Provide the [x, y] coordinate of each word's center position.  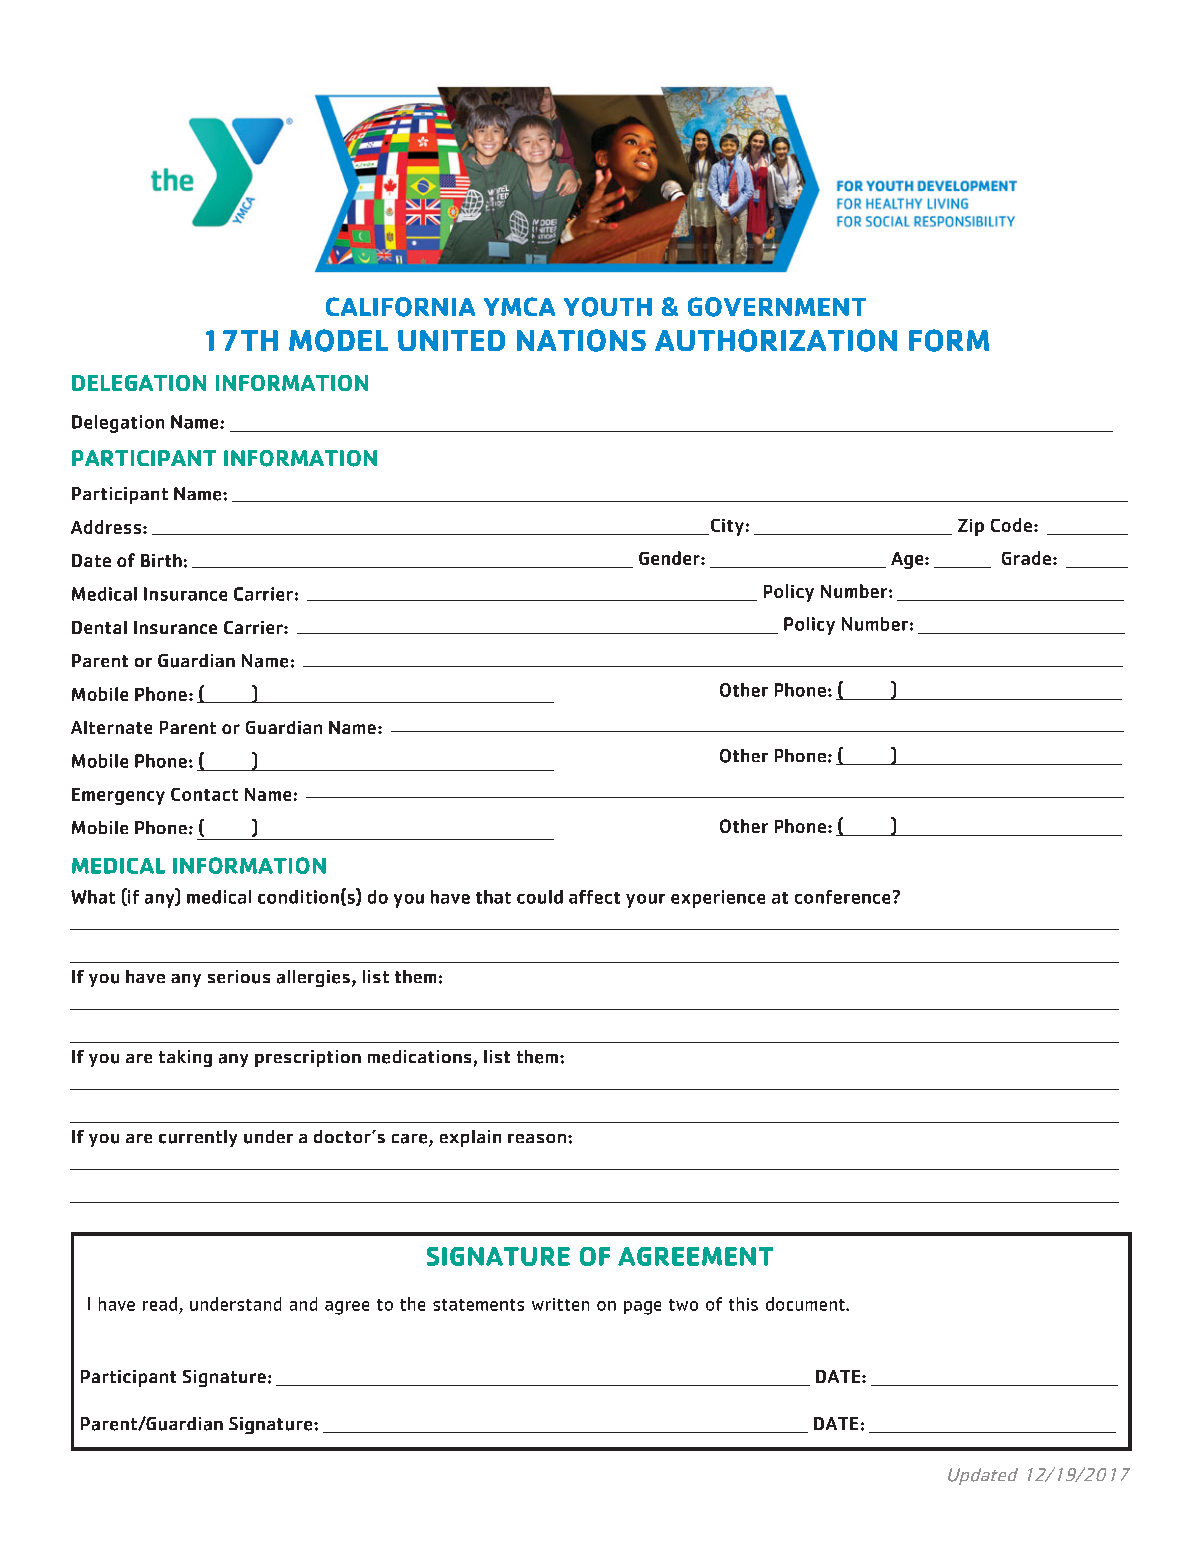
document [806, 1304]
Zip [971, 527]
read [160, 1304]
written [560, 1304]
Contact [204, 794]
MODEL [338, 340]
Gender [670, 558]
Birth [161, 560]
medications [419, 1057]
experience [718, 899]
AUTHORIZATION [776, 340]
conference [842, 897]
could [540, 897]
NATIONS [581, 340]
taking [185, 1058]
